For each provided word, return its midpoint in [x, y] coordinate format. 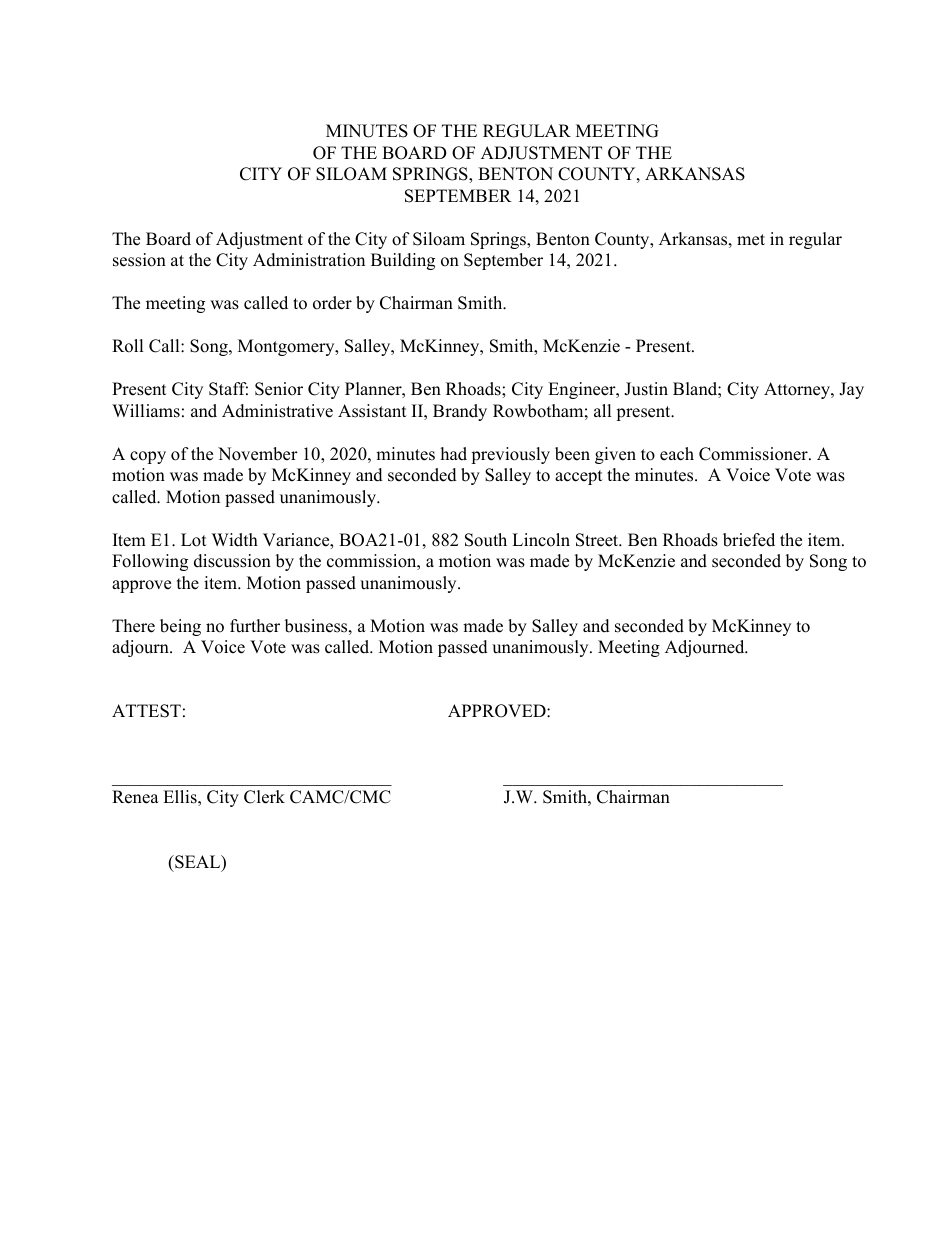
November [258, 454]
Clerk [264, 797]
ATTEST [146, 711]
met [751, 240]
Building [403, 261]
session [139, 260]
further [255, 626]
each [677, 454]
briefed [749, 540]
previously [510, 455]
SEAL [198, 863]
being [180, 627]
